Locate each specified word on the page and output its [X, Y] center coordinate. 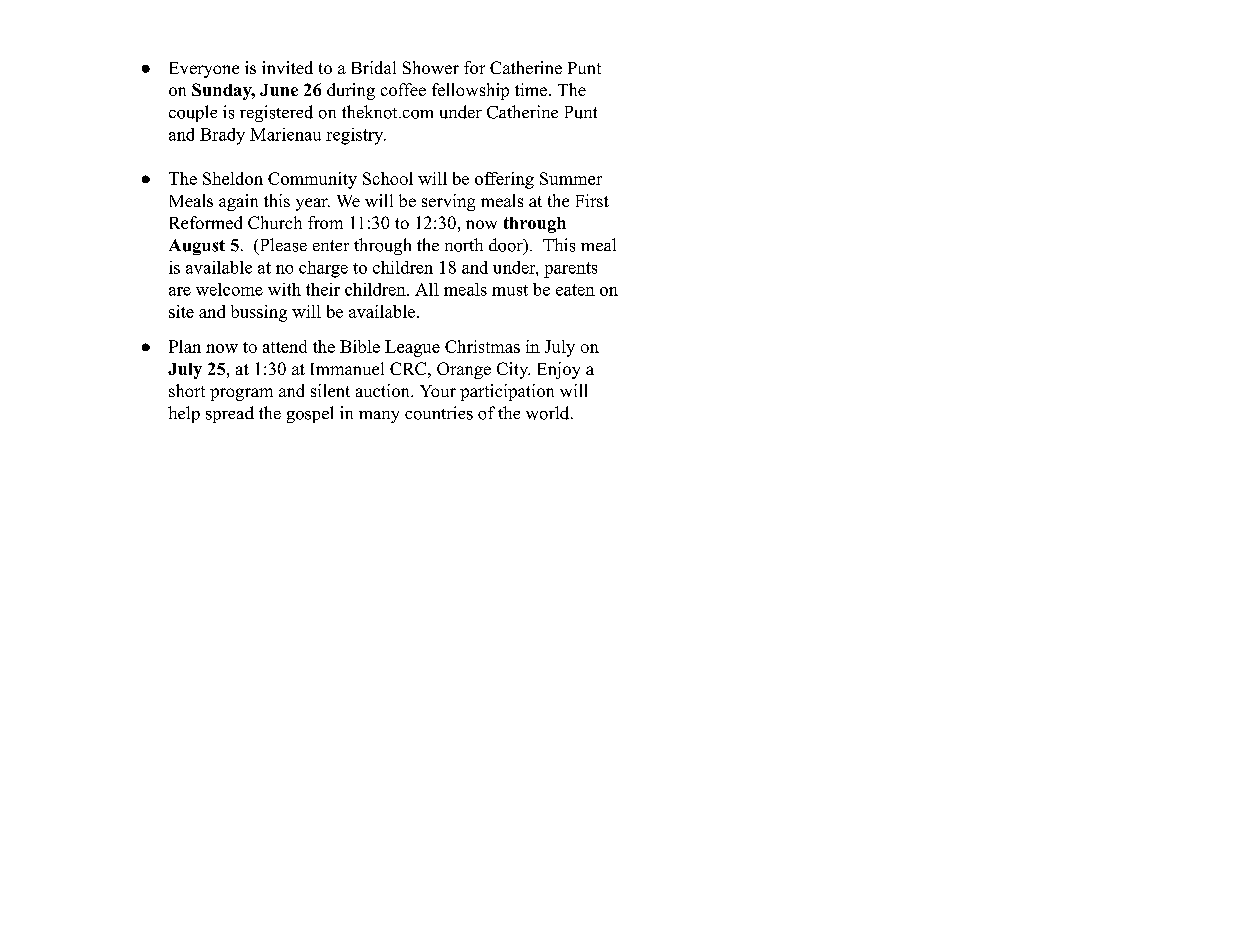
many [379, 417]
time [531, 89]
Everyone [204, 70]
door [507, 246]
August [197, 247]
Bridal [374, 67]
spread [230, 414]
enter [331, 245]
